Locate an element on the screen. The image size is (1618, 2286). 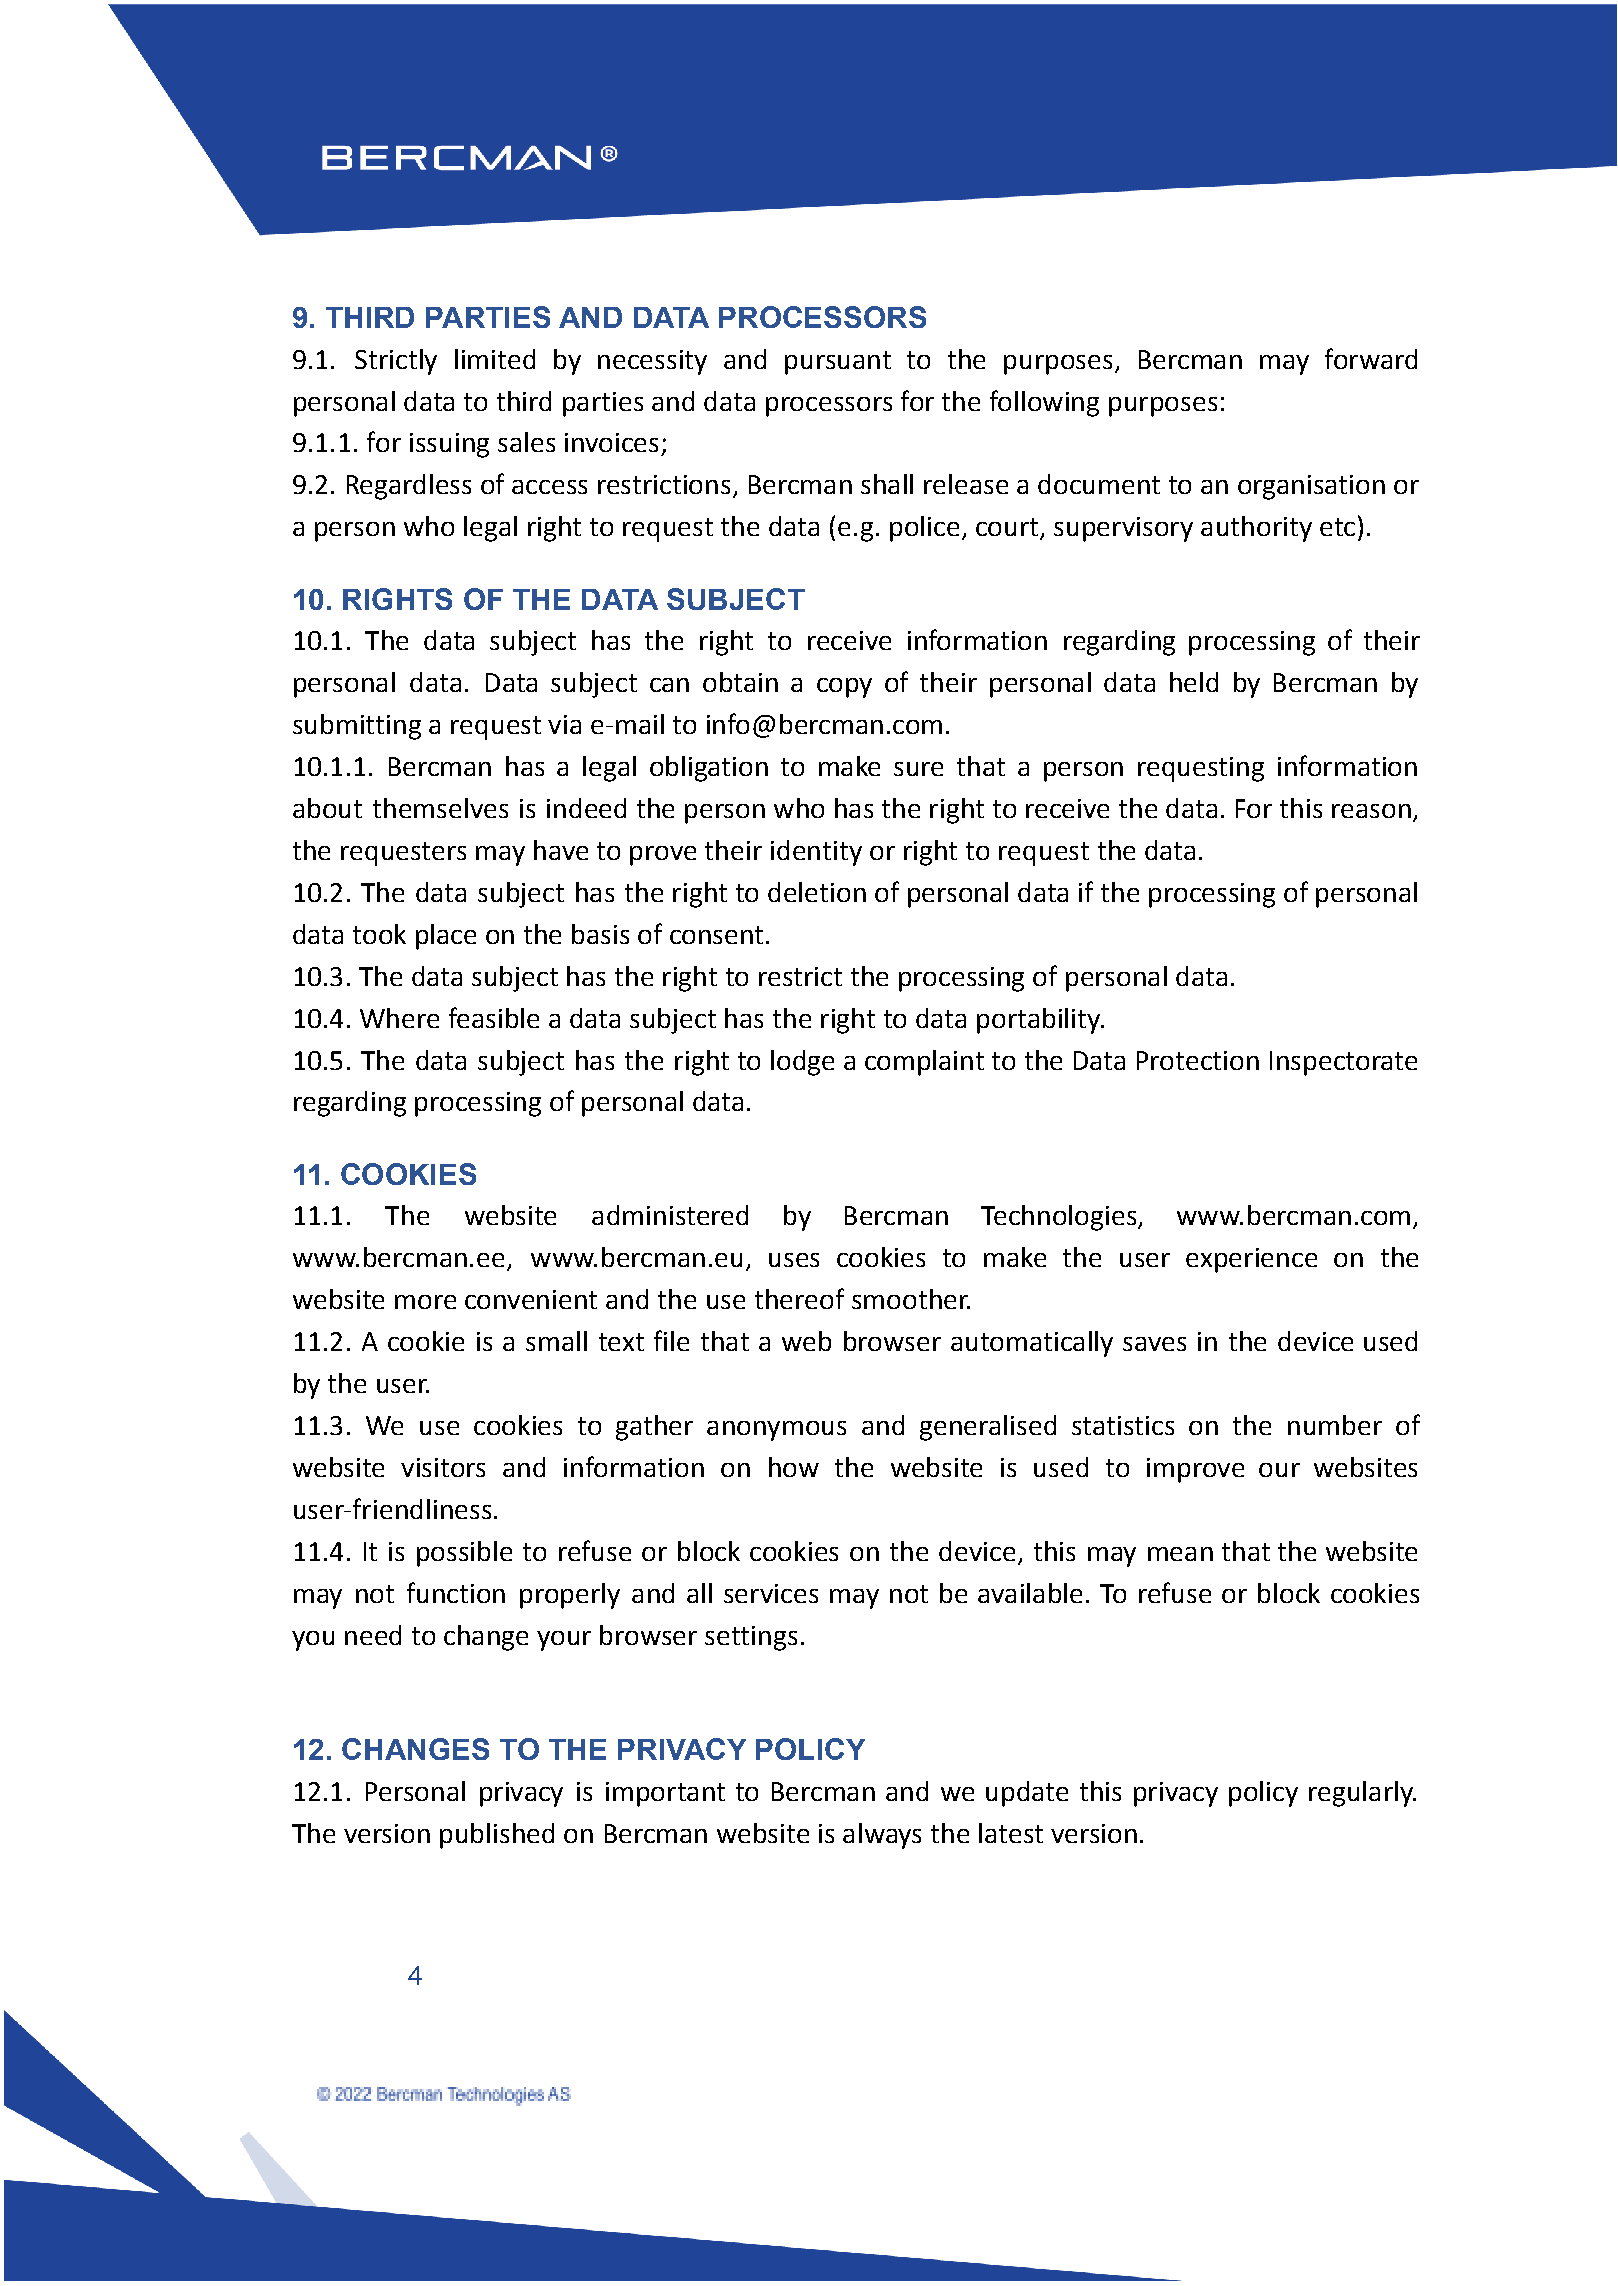
lodge is located at coordinates (802, 1063).
